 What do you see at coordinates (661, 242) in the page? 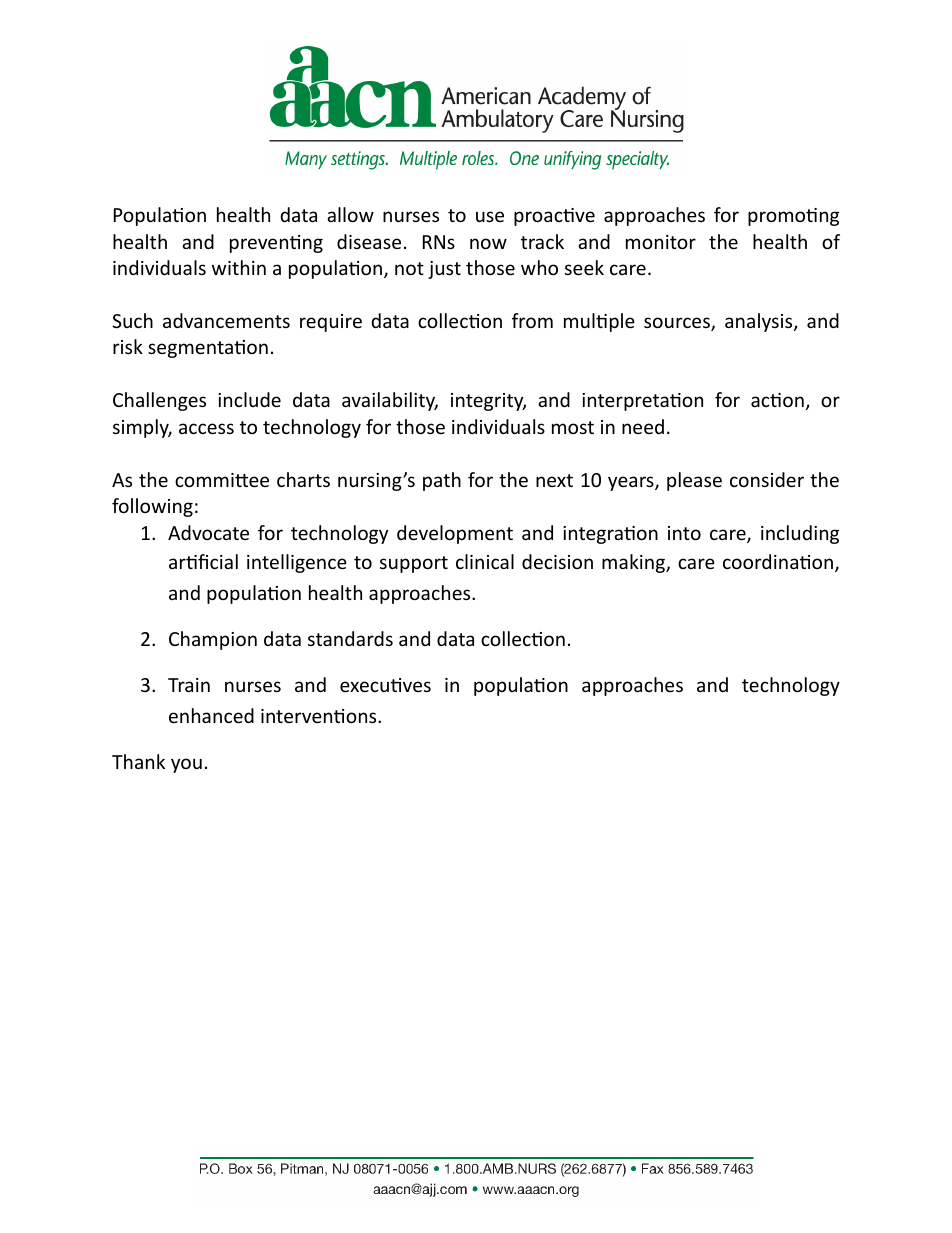
I see `monitor` at bounding box center [661, 242].
